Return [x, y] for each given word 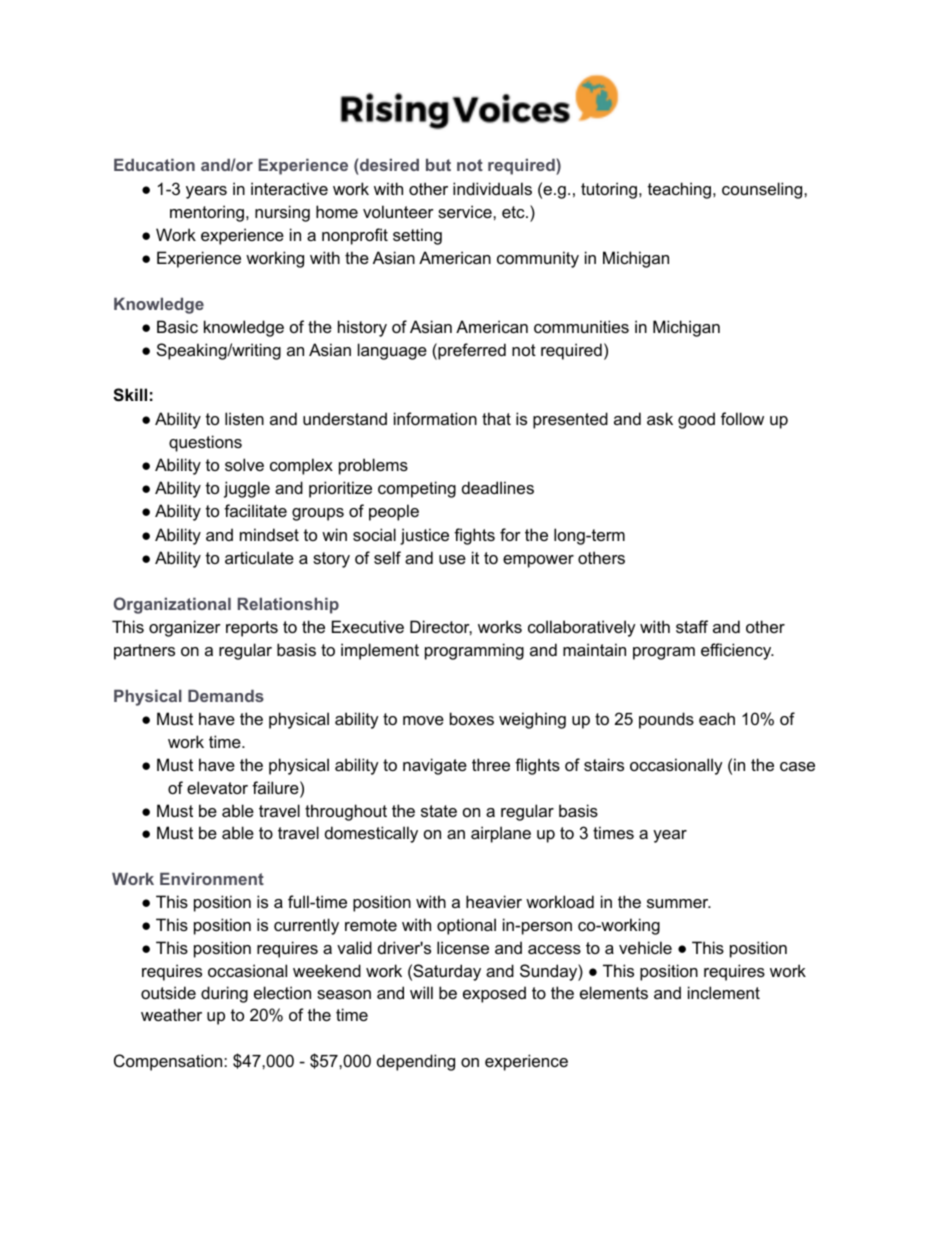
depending [416, 1062]
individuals [492, 188]
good [696, 420]
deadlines [498, 487]
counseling [763, 190]
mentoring [208, 213]
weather [171, 1014]
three [491, 764]
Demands [226, 696]
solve [244, 464]
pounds [666, 720]
